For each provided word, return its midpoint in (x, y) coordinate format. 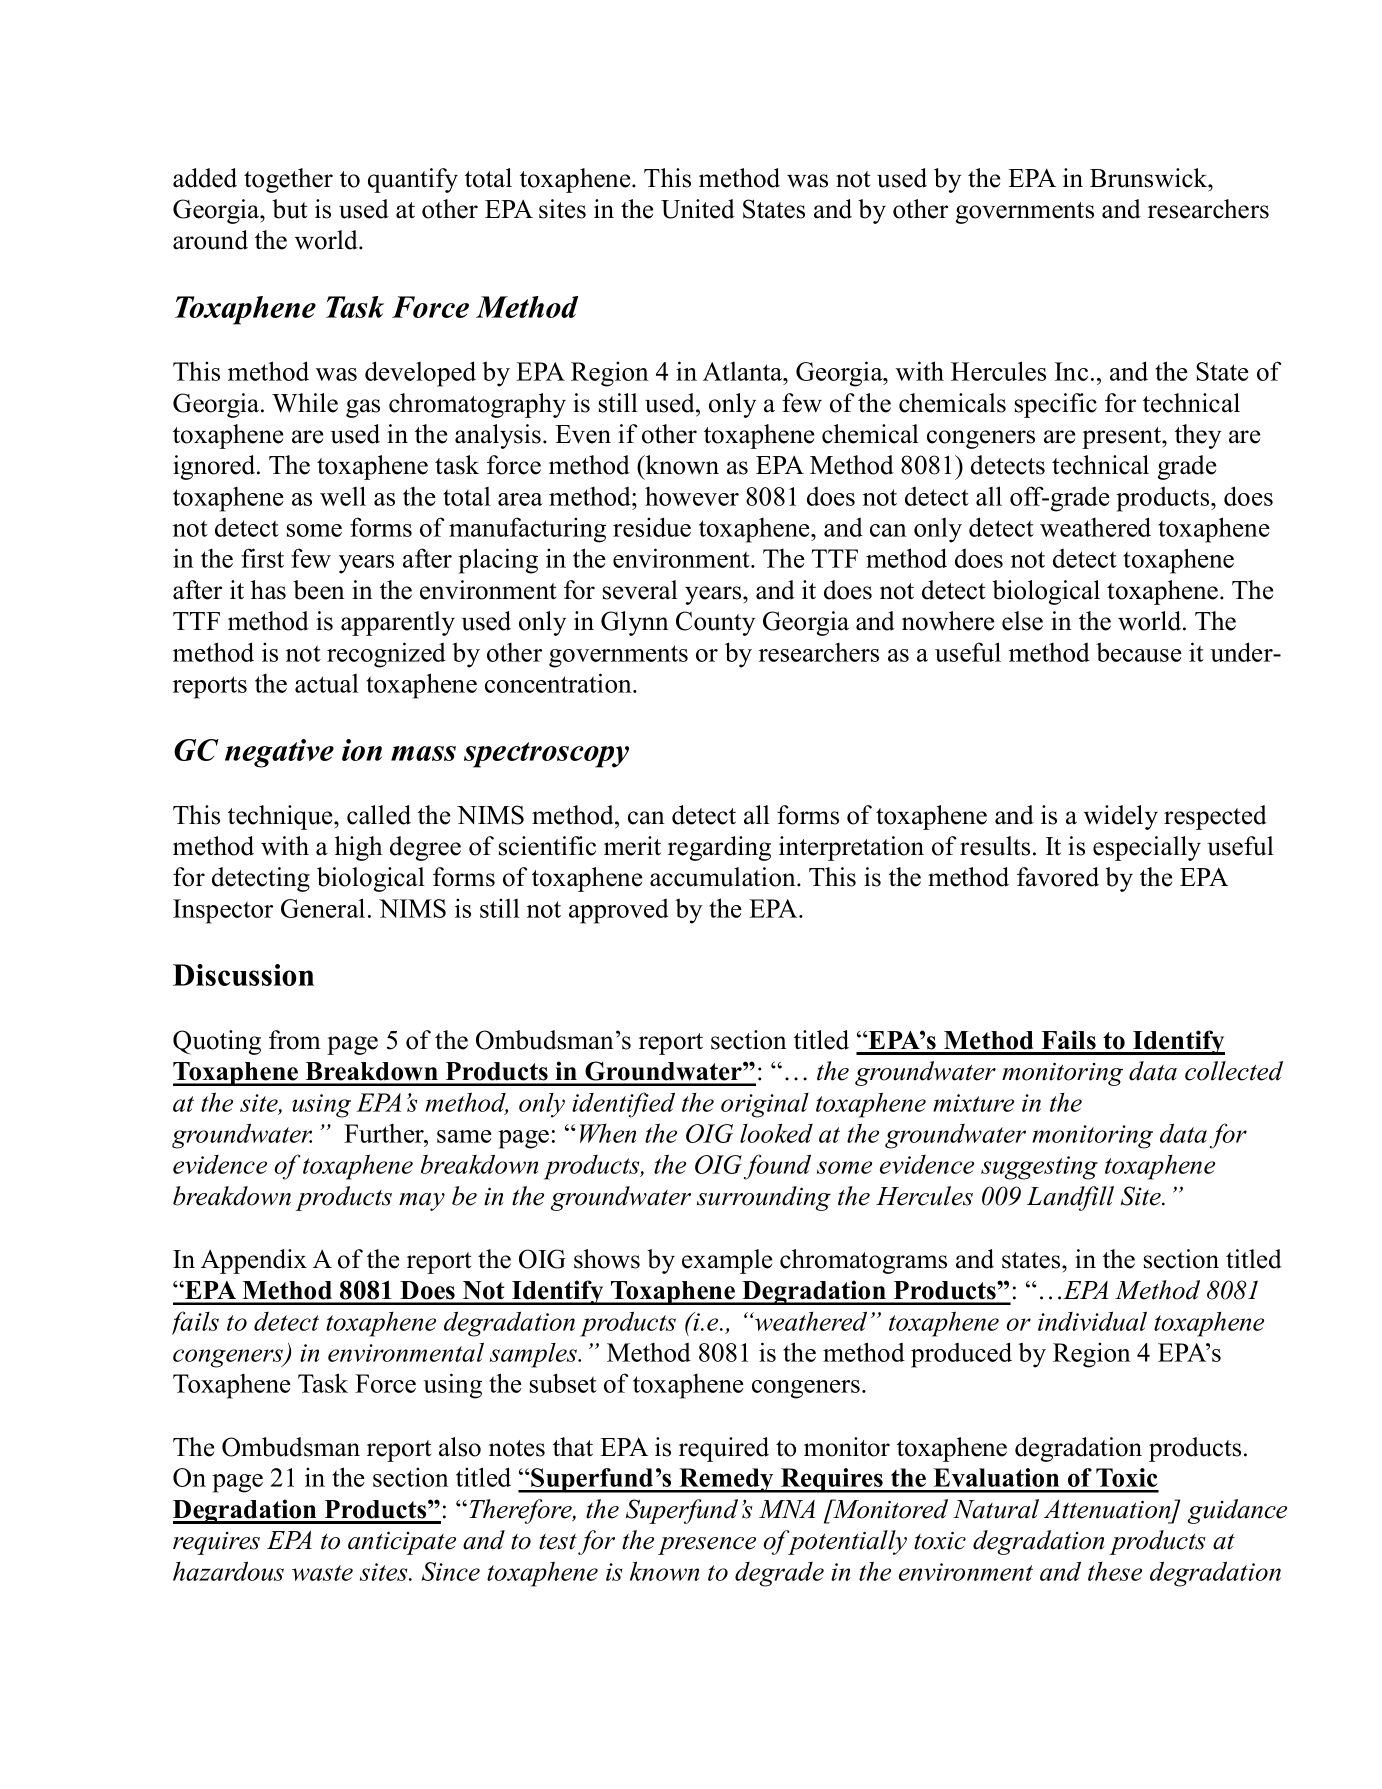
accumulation (724, 877)
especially (1147, 848)
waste (322, 1573)
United (698, 209)
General (323, 908)
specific (1056, 405)
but (290, 209)
